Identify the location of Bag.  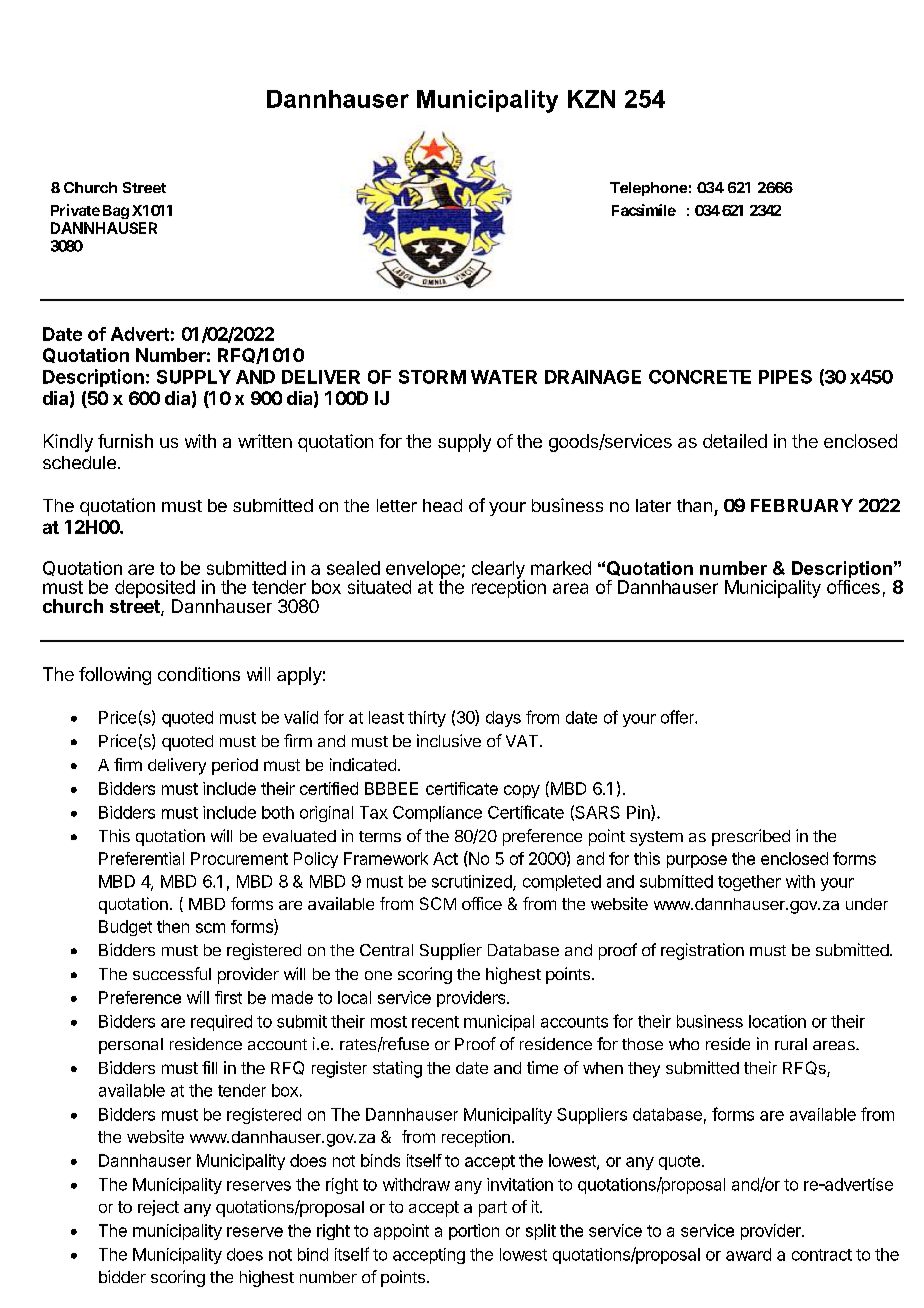
(116, 212).
